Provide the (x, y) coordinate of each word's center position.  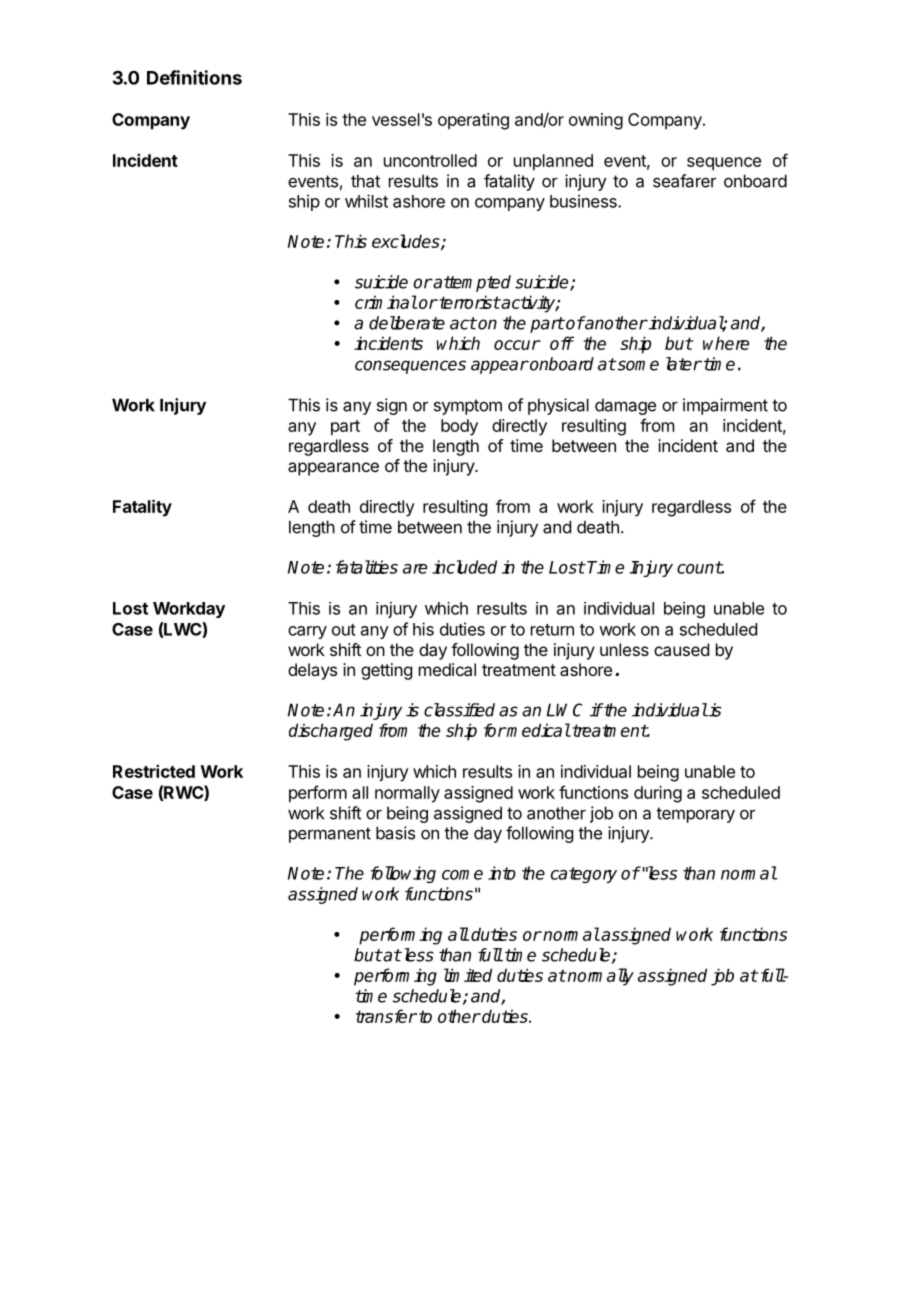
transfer (386, 1016)
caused (681, 649)
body (459, 427)
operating (473, 121)
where (726, 343)
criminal (386, 302)
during (658, 794)
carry (307, 632)
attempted (471, 283)
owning (596, 121)
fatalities (367, 567)
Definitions (194, 77)
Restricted (154, 771)
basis (395, 833)
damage (625, 406)
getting (386, 671)
